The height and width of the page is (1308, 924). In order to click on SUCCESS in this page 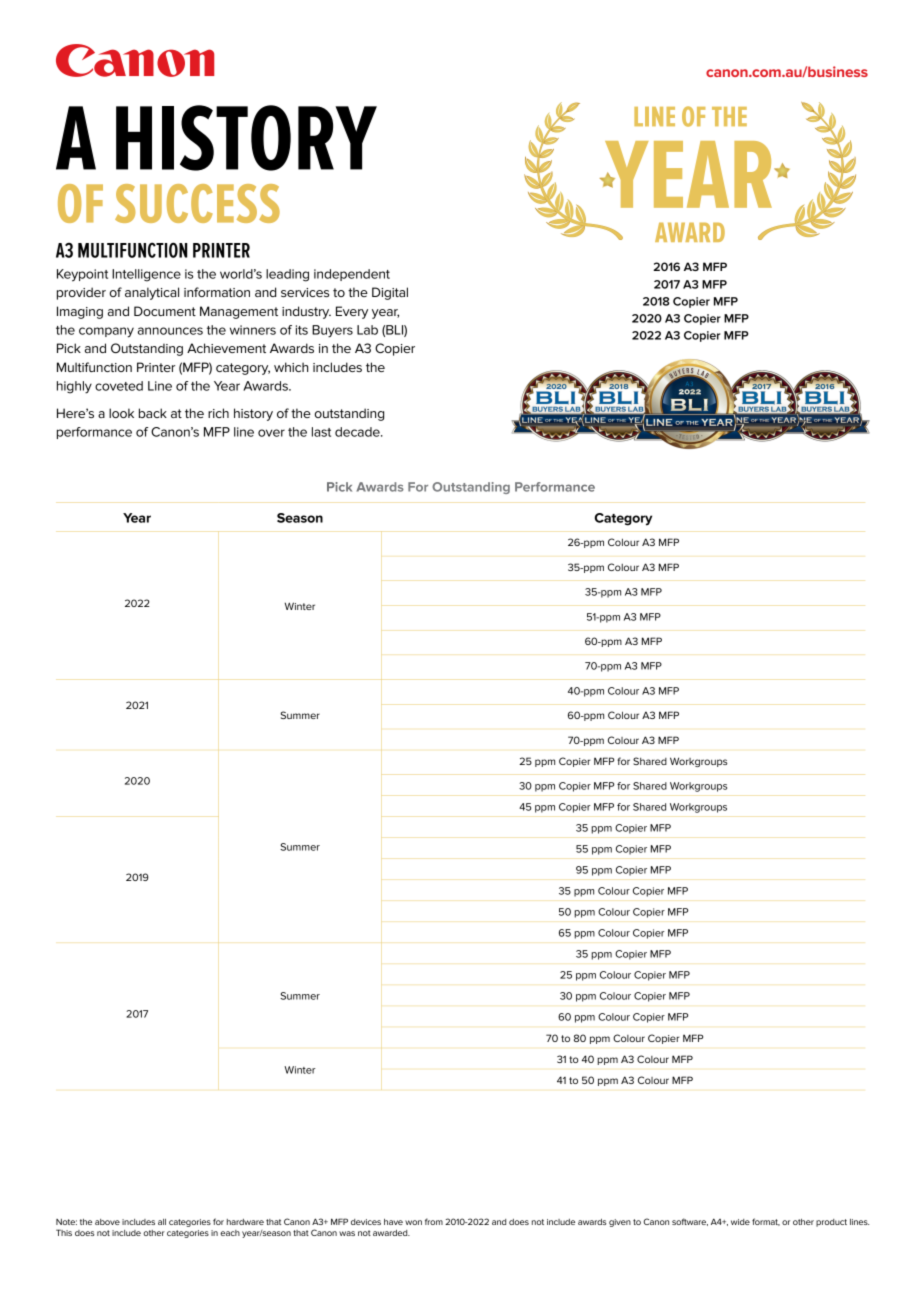, I will do `click(197, 203)`.
